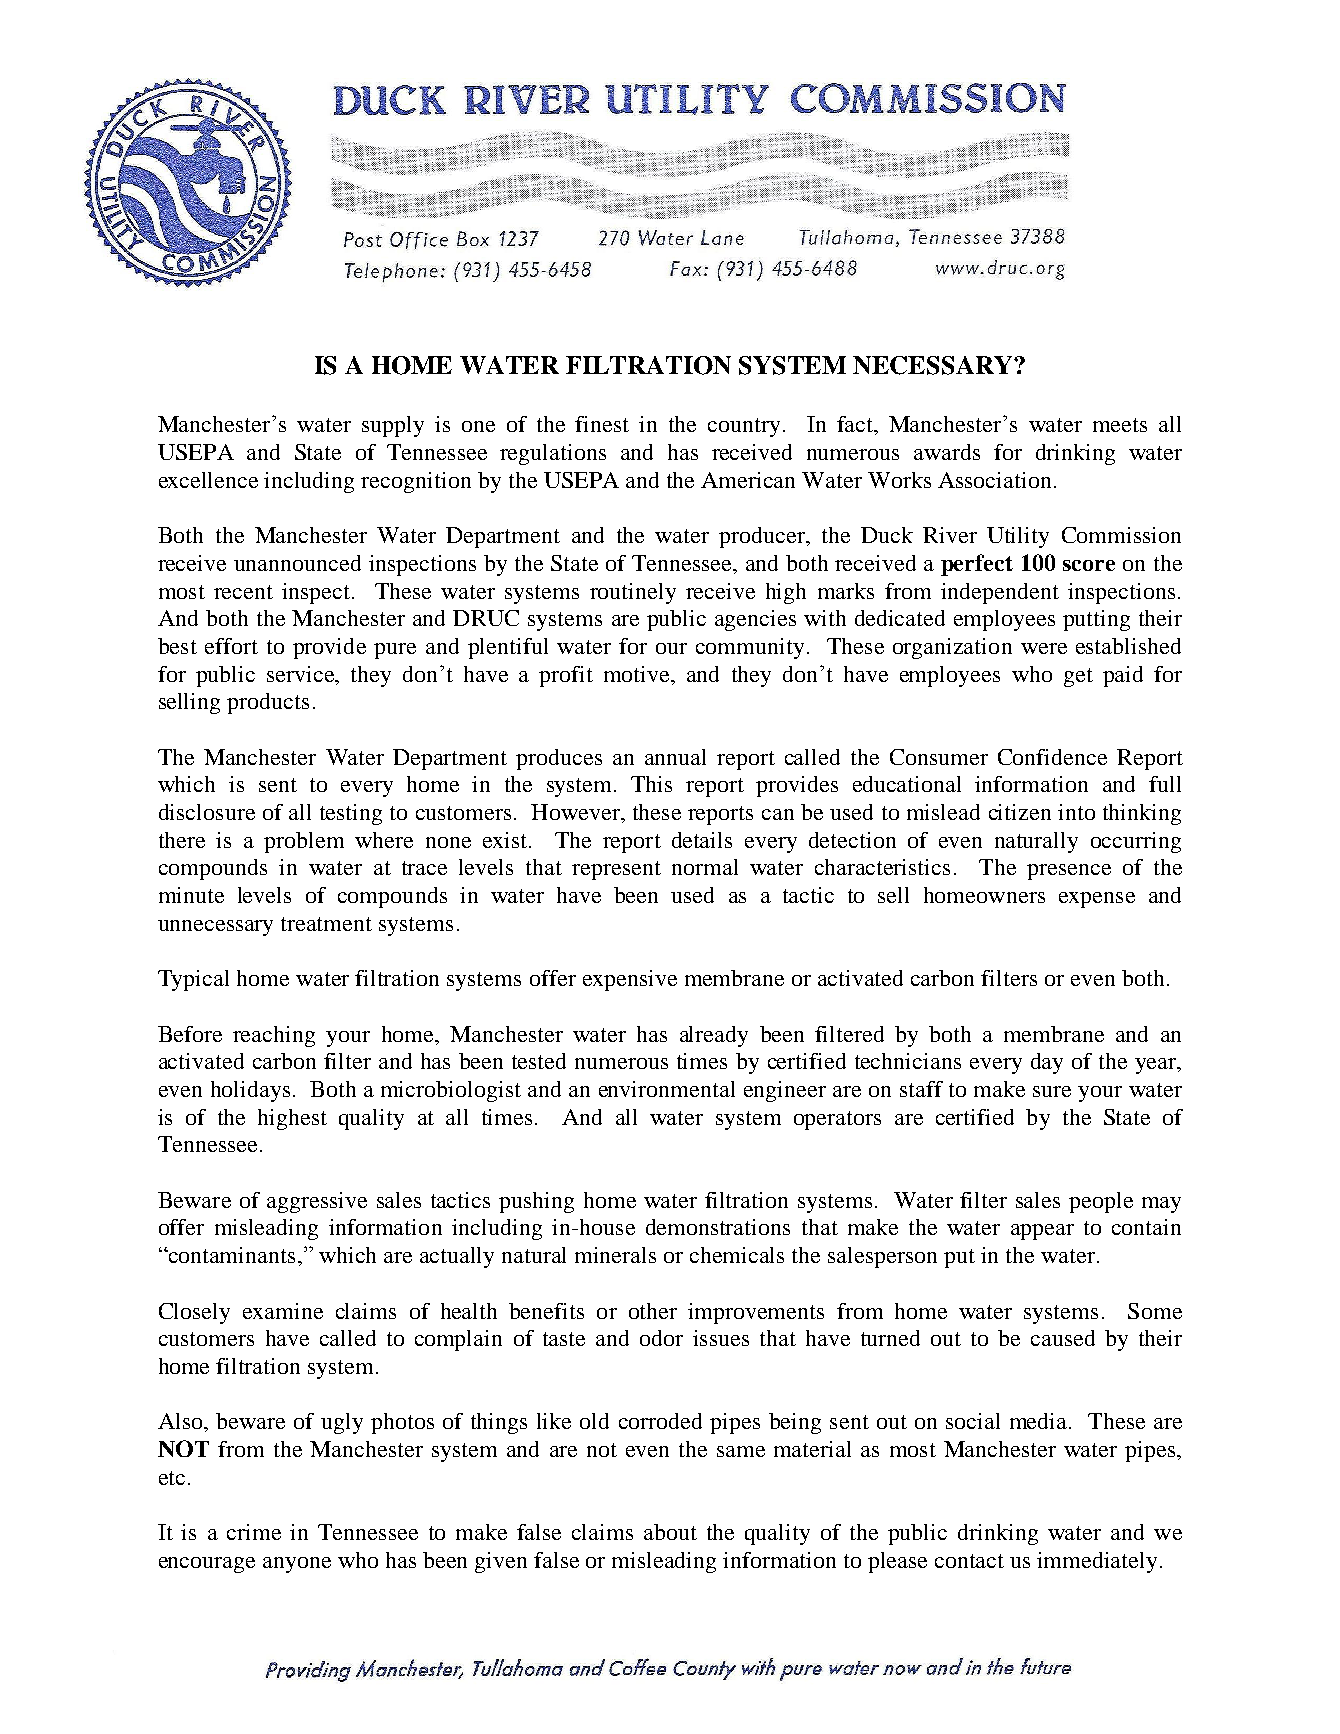 Image resolution: width=1340 pixels, height=1734 pixels. What do you see at coordinates (969, 1561) in the image?
I see `contact` at bounding box center [969, 1561].
